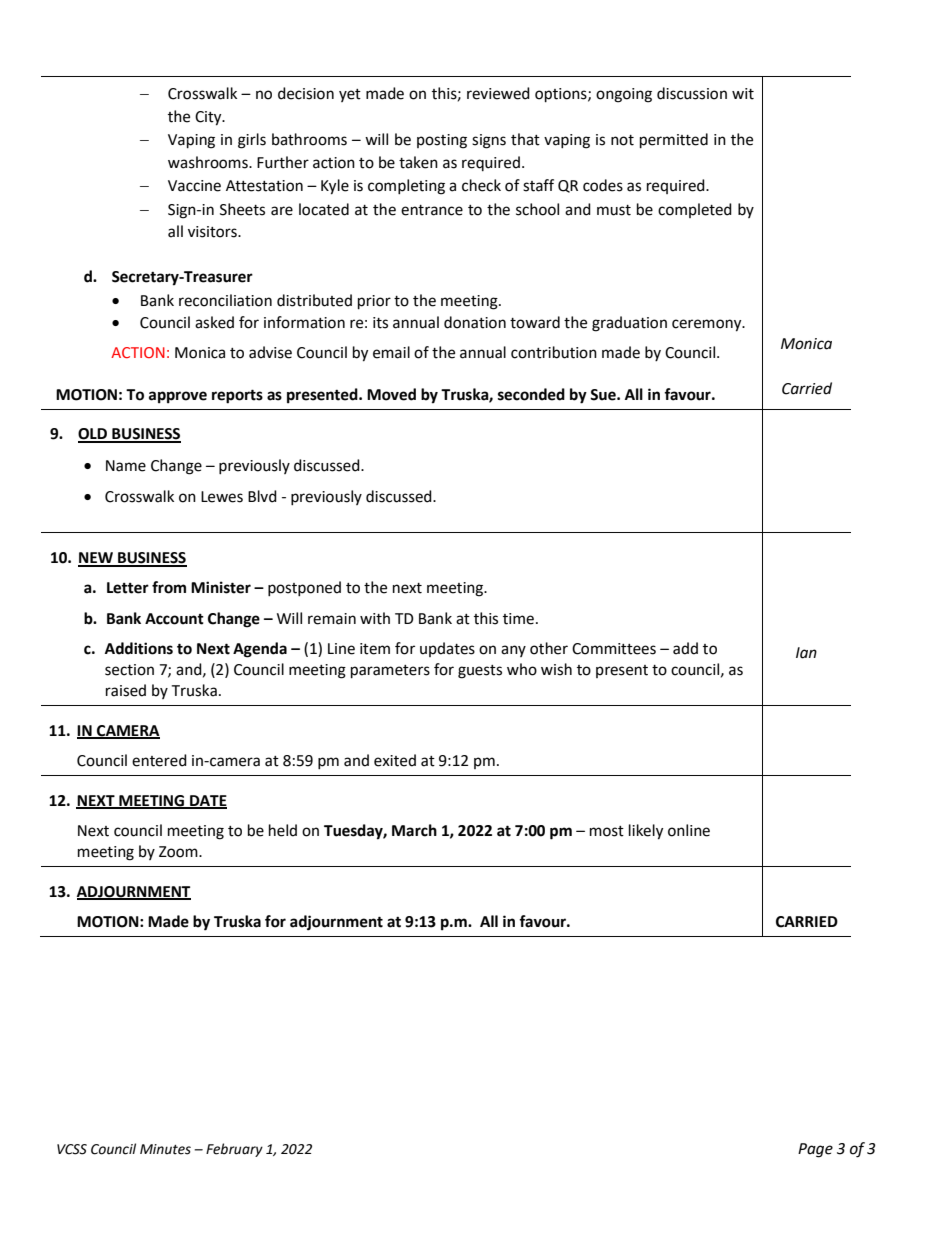 Image resolution: width=952 pixels, height=1233 pixels. Describe the element at coordinates (708, 325) in the screenshot. I see `ceremony` at that location.
